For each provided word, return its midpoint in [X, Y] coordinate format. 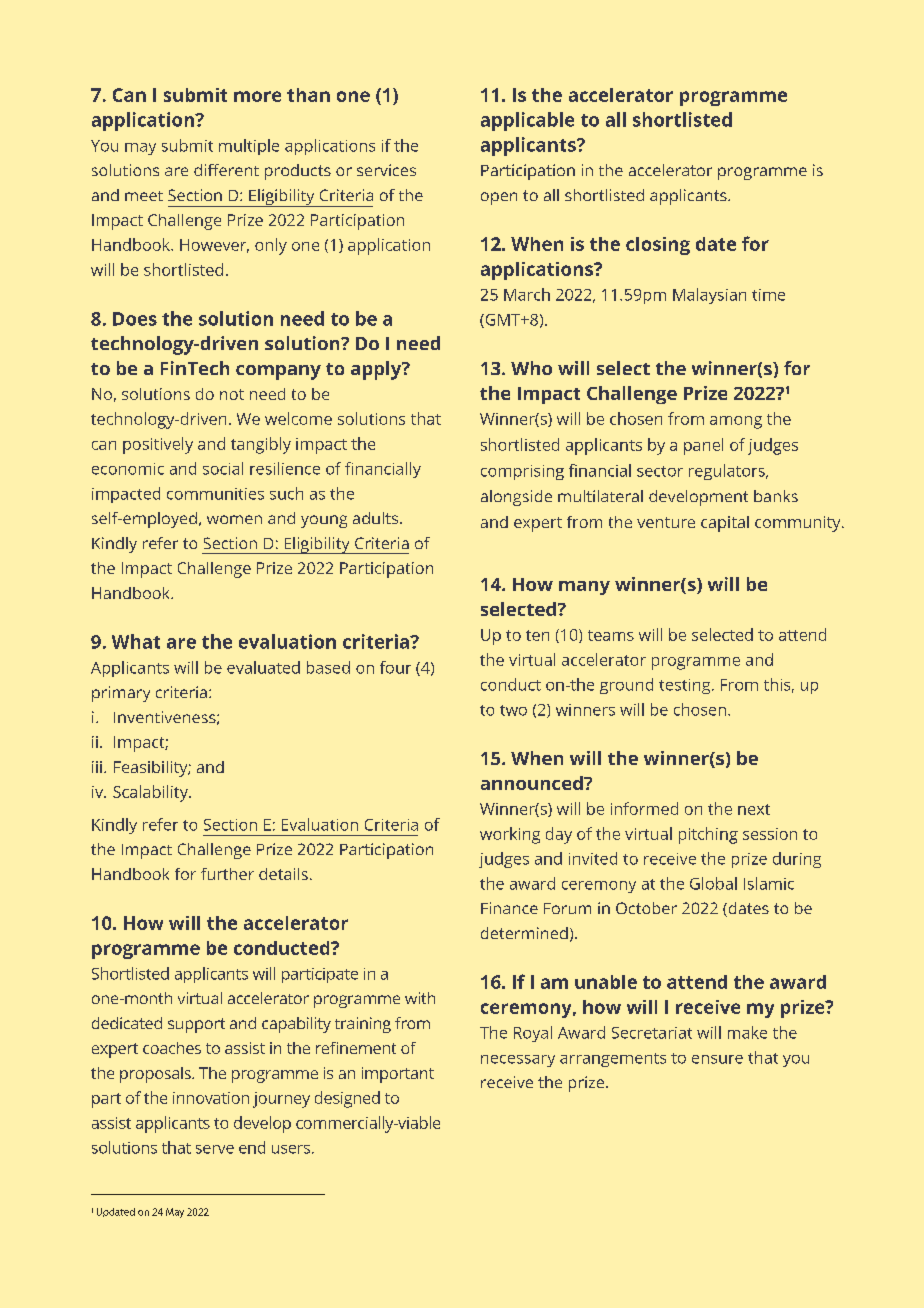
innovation [211, 1098]
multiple [249, 147]
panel [703, 446]
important [398, 1075]
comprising [522, 472]
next [754, 809]
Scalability [151, 793]
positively [158, 445]
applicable [527, 121]
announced [533, 783]
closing [658, 246]
